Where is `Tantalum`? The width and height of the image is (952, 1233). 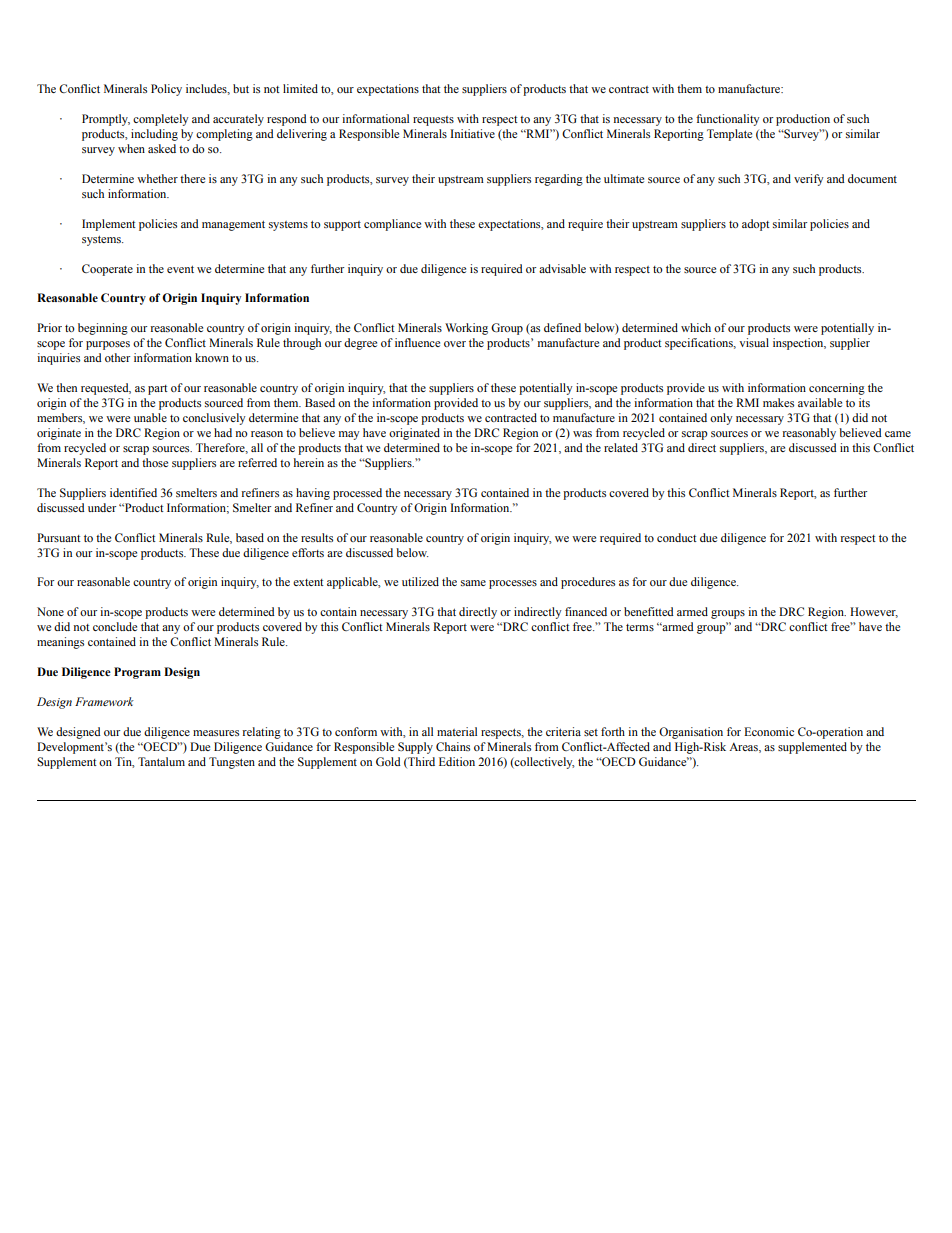 Tantalum is located at coordinates (161, 761).
